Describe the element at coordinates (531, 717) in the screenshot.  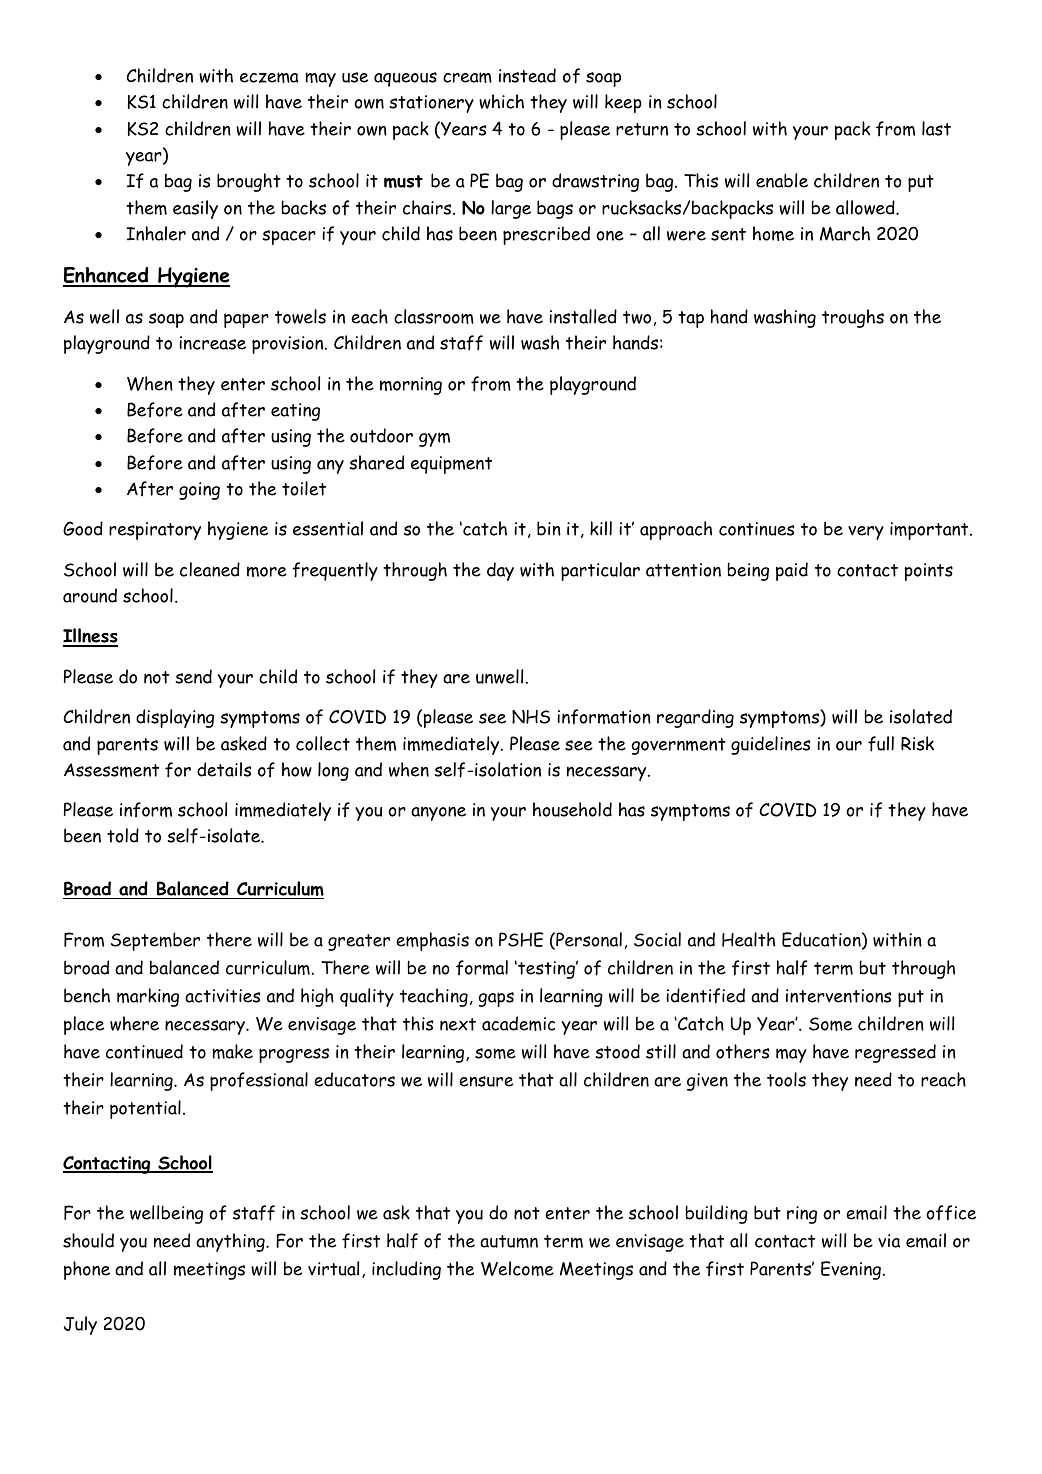
I see `NHS` at that location.
